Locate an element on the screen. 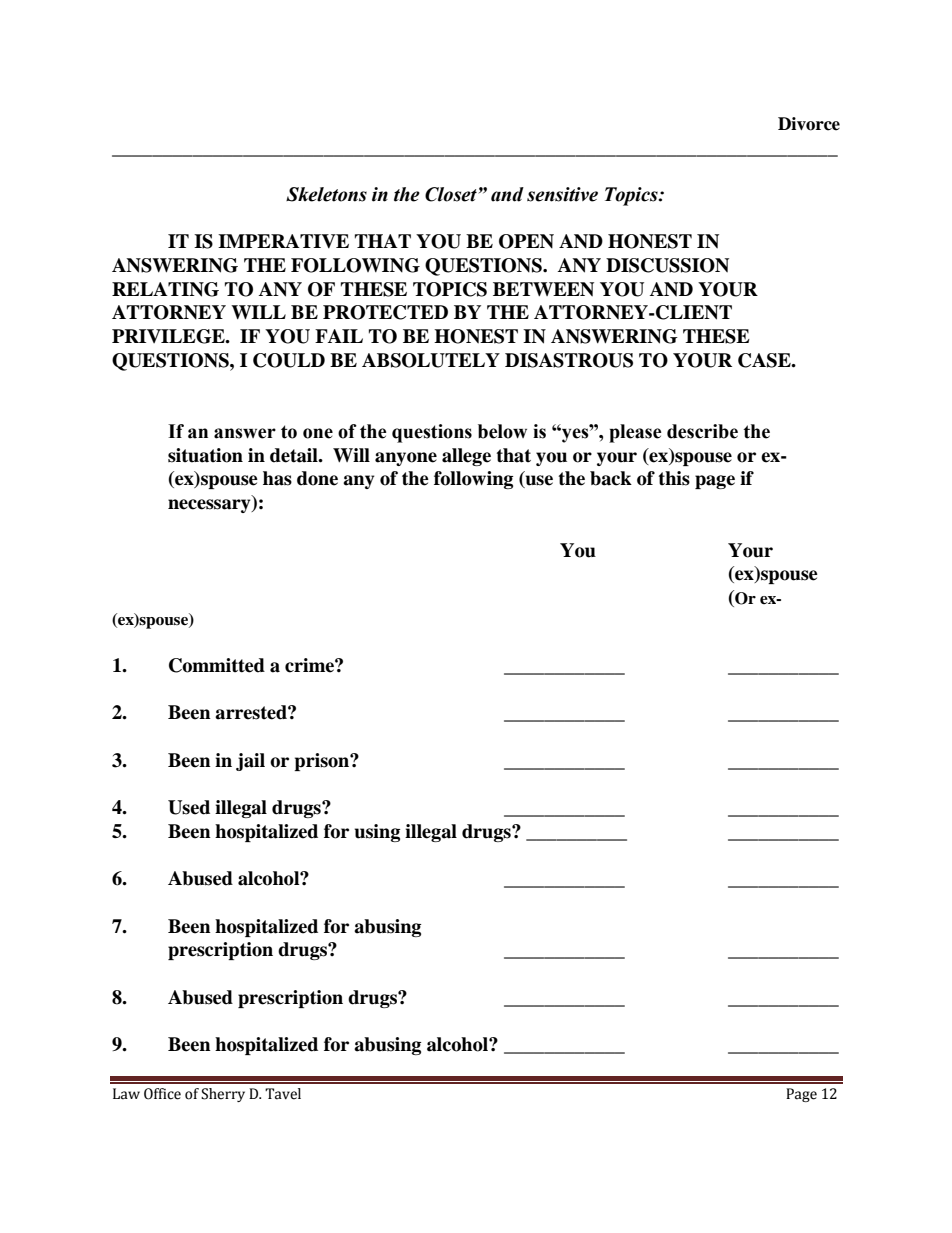 The height and width of the screenshot is (1233, 952). Divorce is located at coordinates (809, 124).
